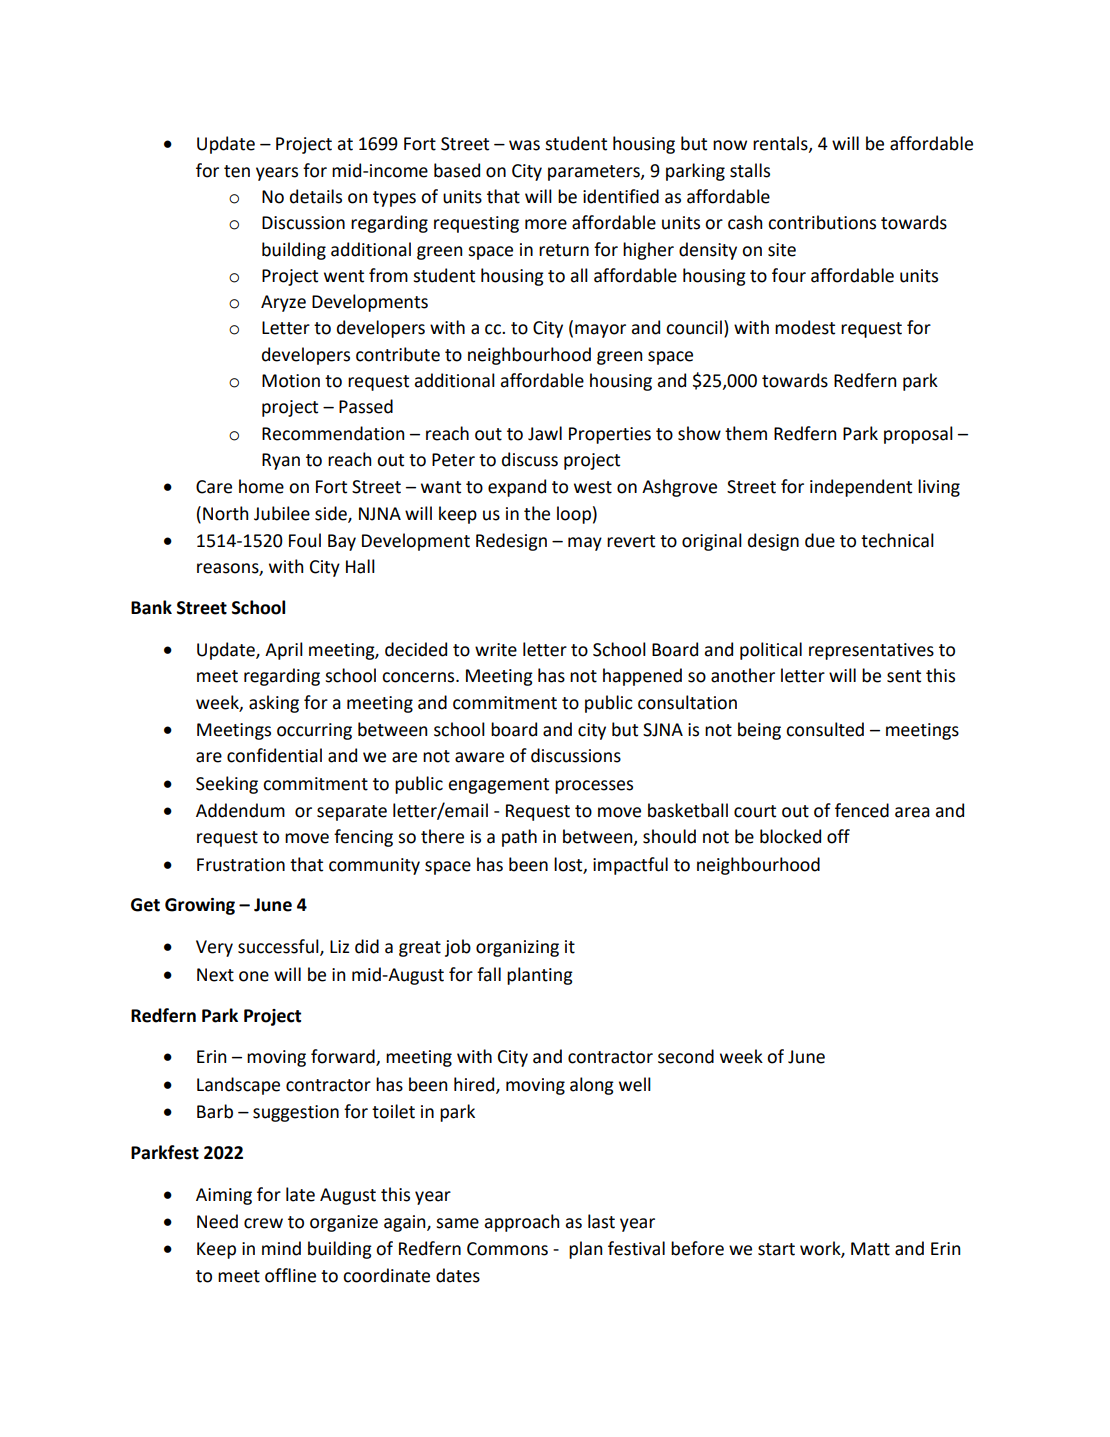 The height and width of the screenshot is (1437, 1110). What do you see at coordinates (241, 865) in the screenshot?
I see `Frustration` at bounding box center [241, 865].
